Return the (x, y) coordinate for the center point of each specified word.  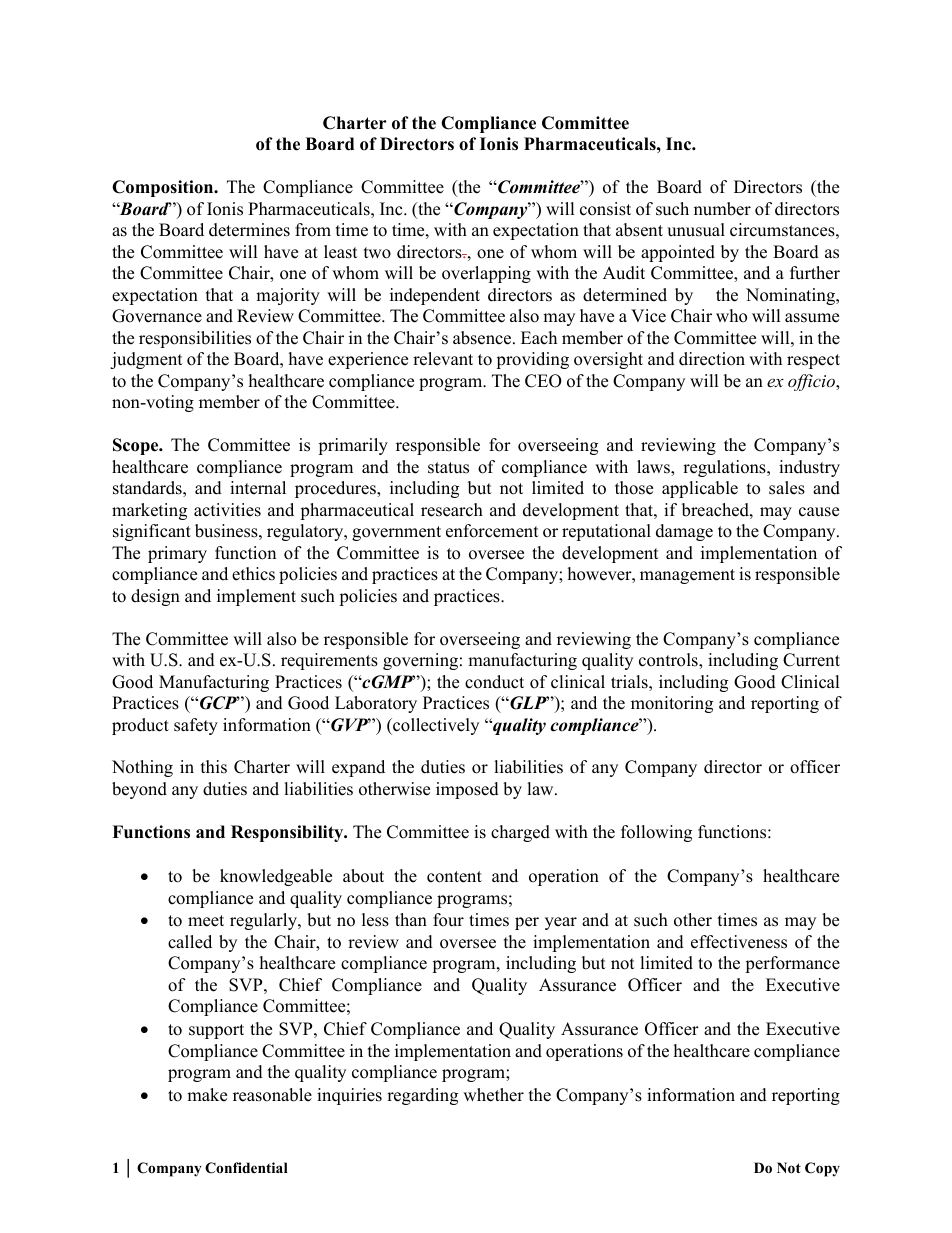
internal (258, 488)
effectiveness (739, 942)
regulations (725, 468)
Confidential (246, 1168)
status (448, 468)
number (722, 209)
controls (669, 661)
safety (196, 726)
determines (249, 230)
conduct (494, 682)
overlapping (486, 274)
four (448, 920)
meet (206, 921)
